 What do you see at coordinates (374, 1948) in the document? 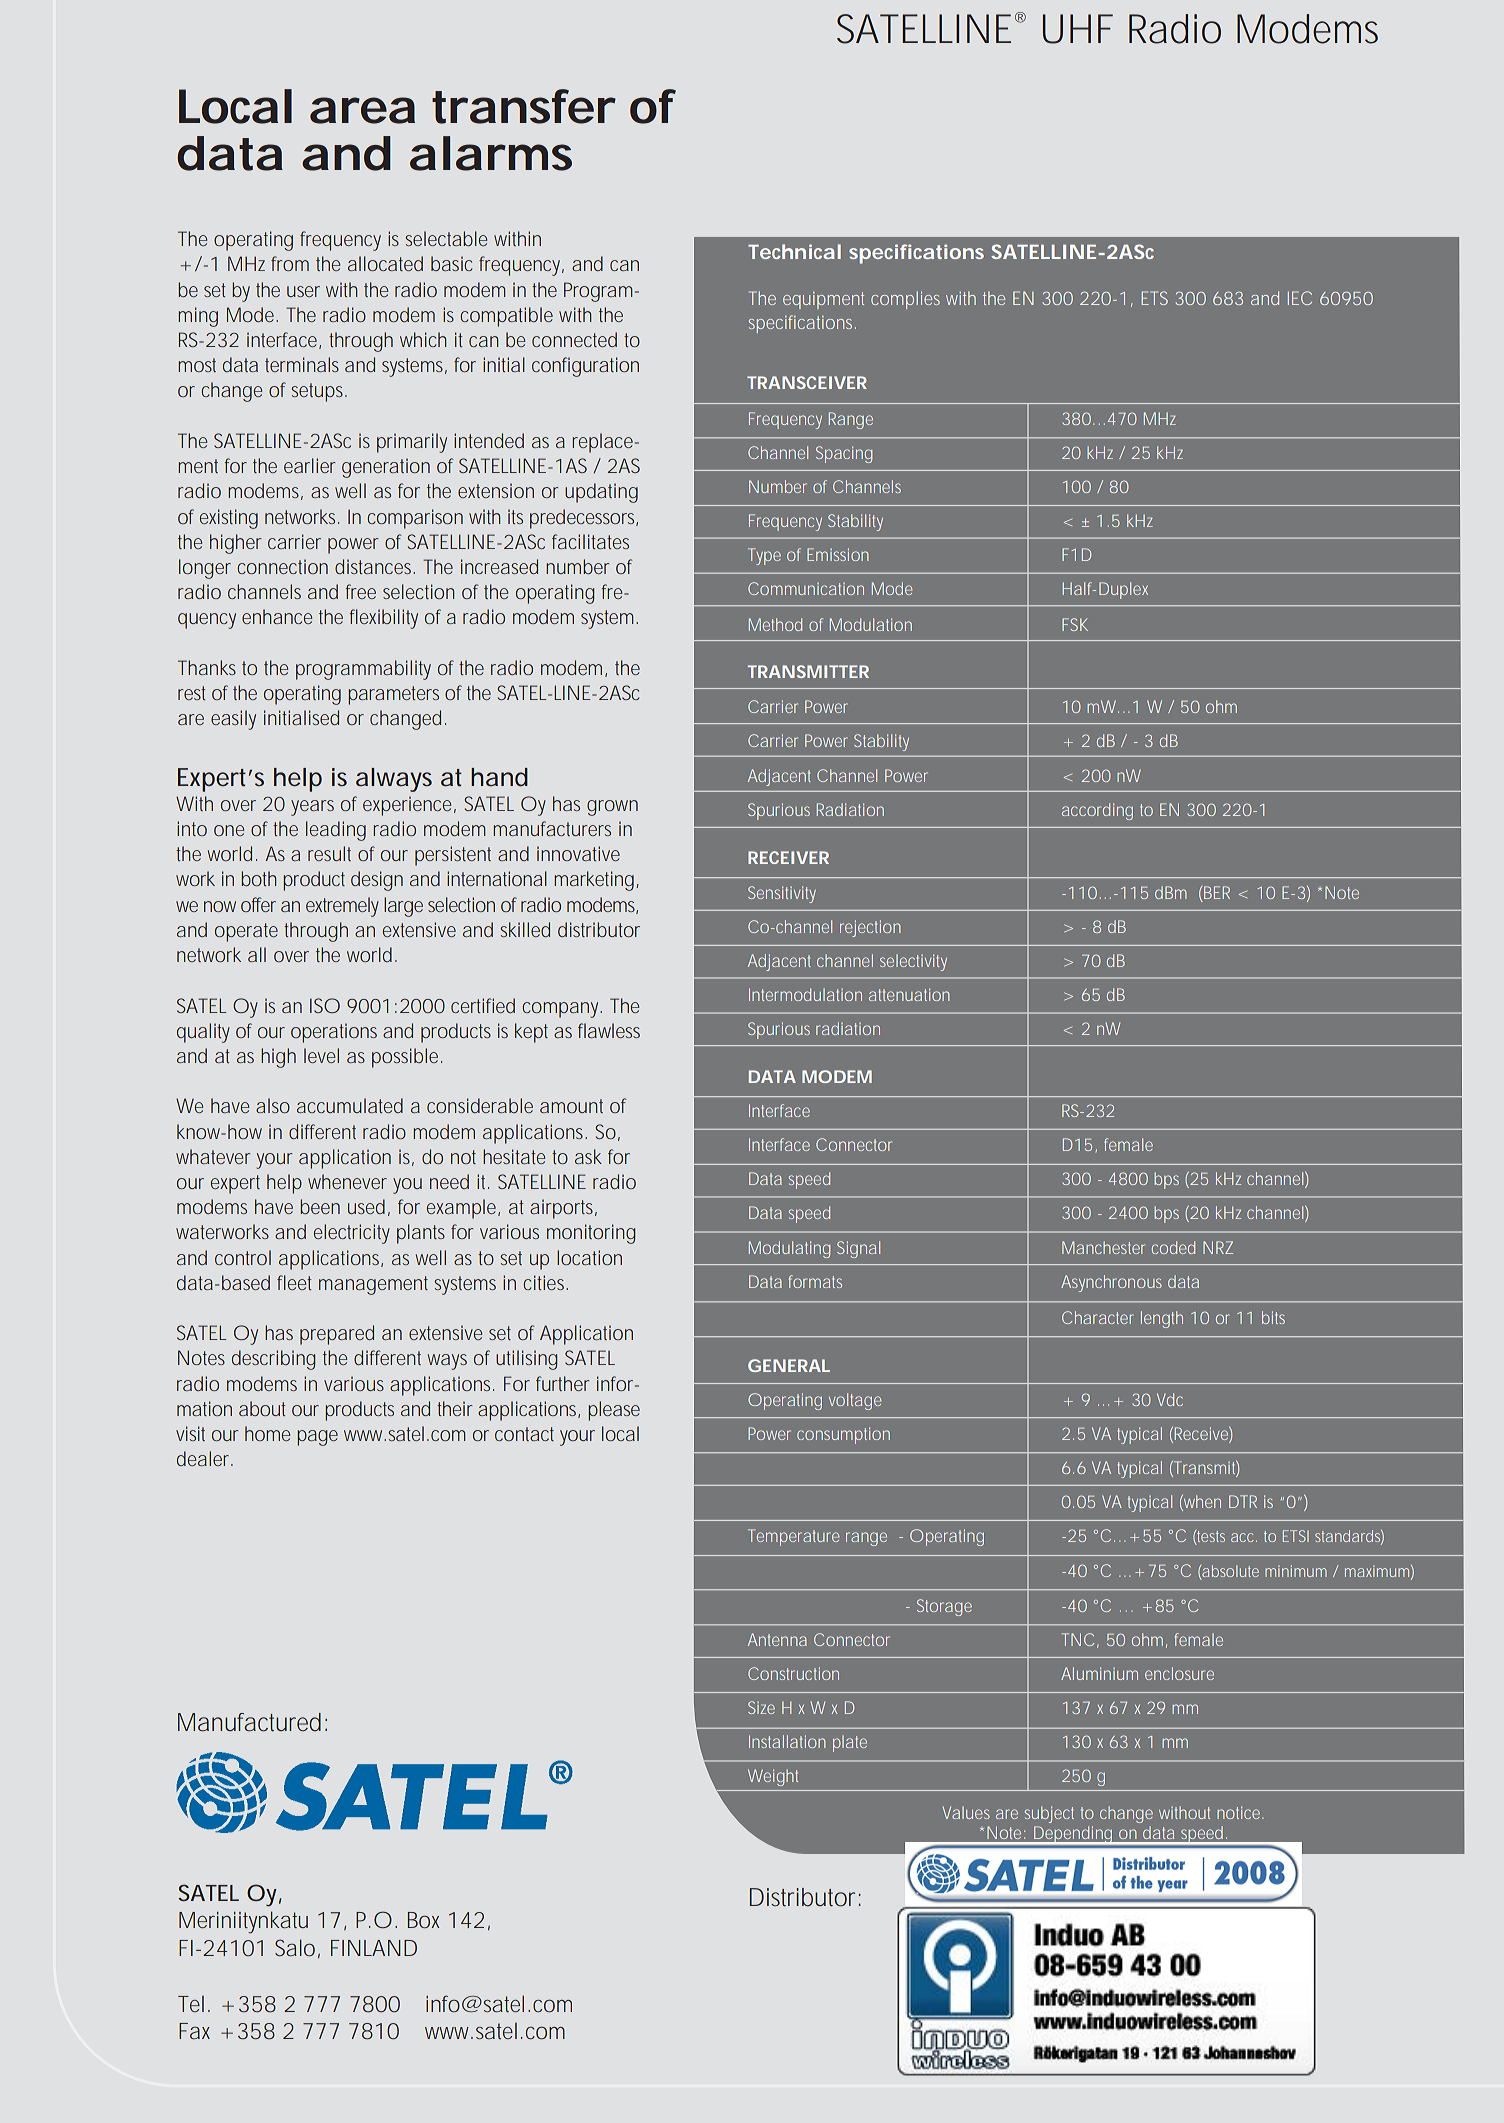
I see `FINLAND` at bounding box center [374, 1948].
